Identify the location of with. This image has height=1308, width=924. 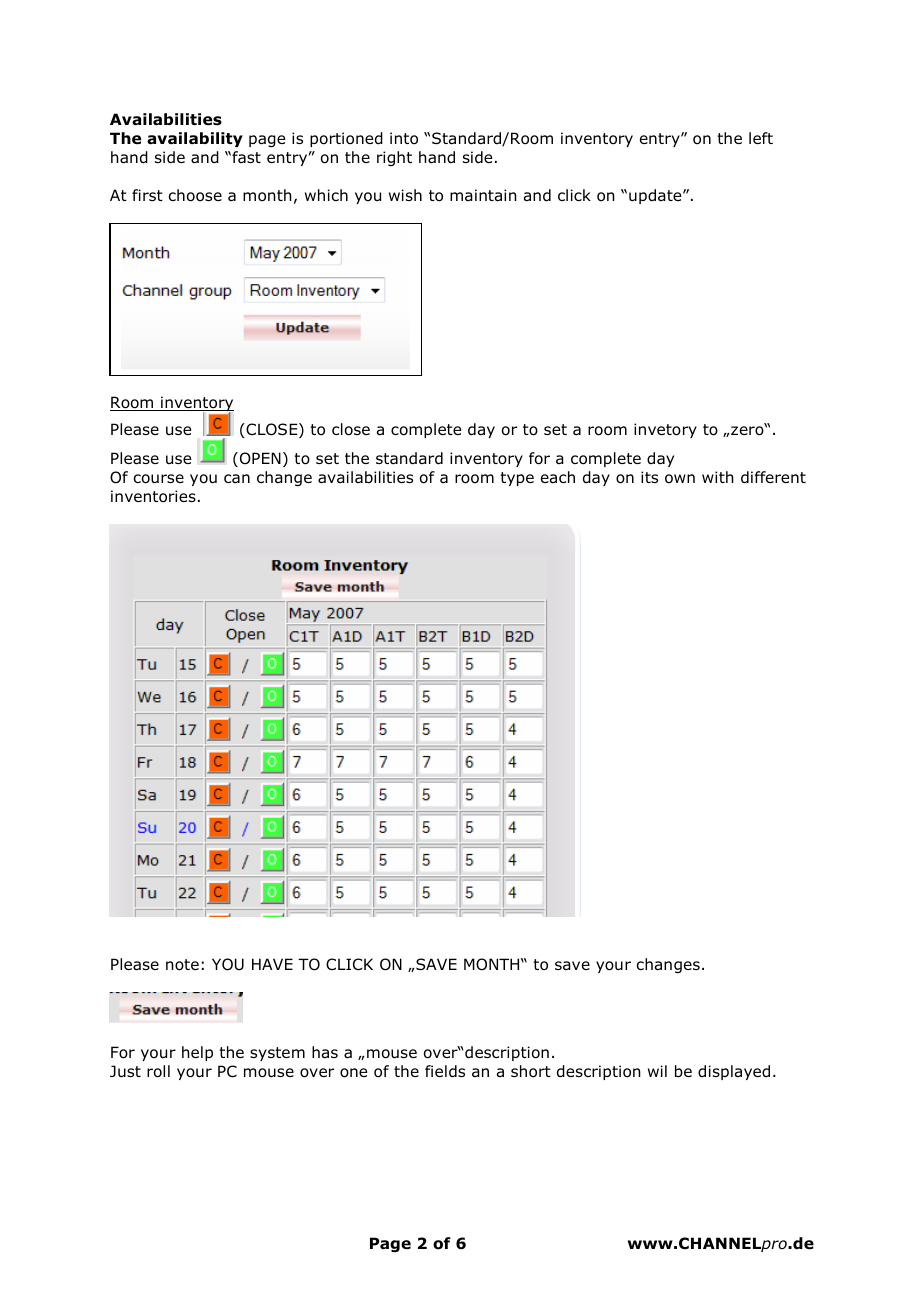
(718, 477).
